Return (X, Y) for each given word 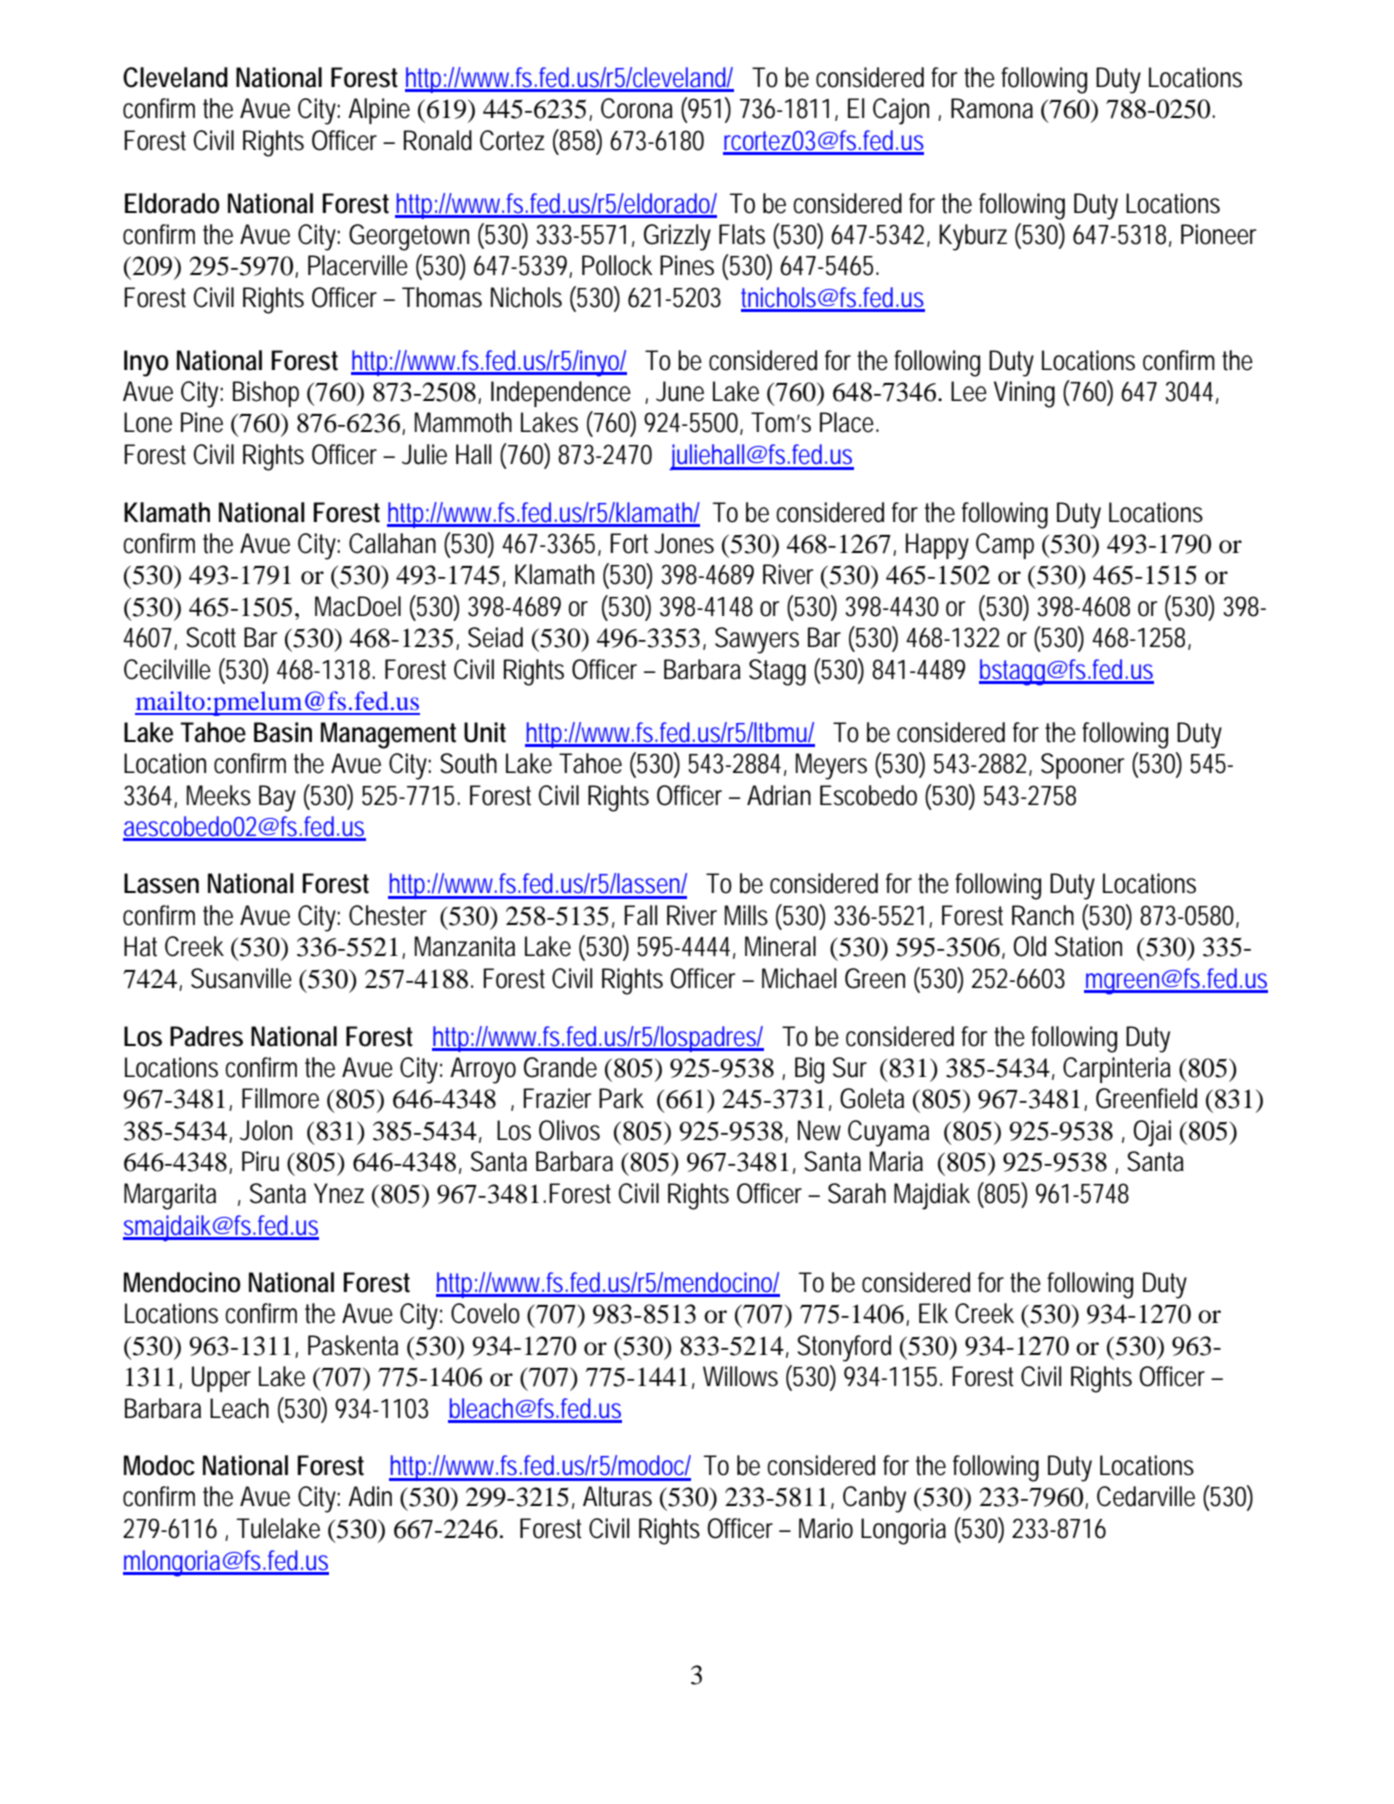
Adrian (779, 795)
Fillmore (280, 1098)
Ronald (438, 140)
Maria (896, 1161)
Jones (684, 543)
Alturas (617, 1496)
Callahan (392, 543)
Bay (277, 798)
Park (621, 1098)
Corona (637, 108)
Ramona (992, 108)
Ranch (1043, 915)
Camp (1005, 546)
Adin (370, 1496)
